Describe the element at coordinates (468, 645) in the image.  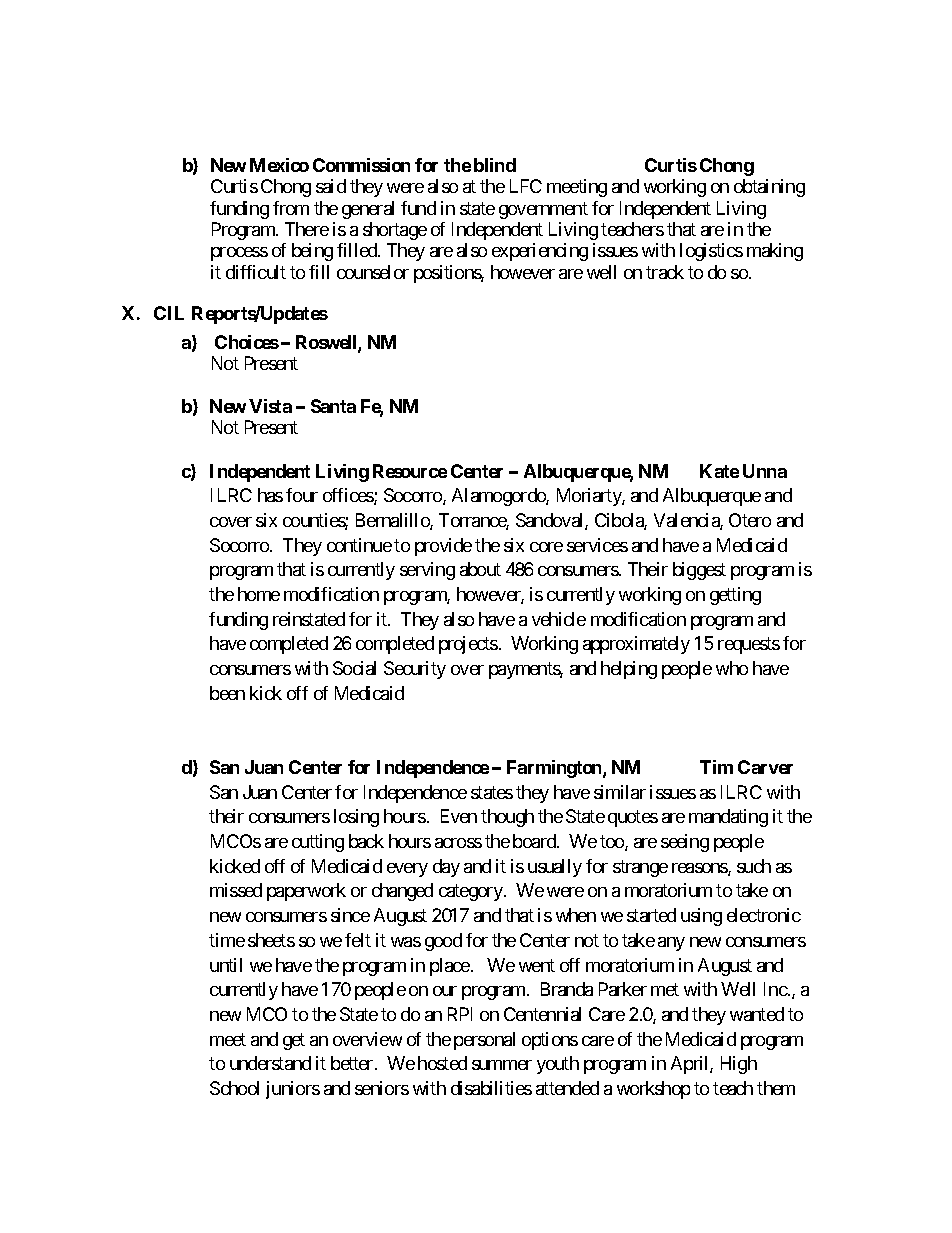
I see `projects` at that location.
